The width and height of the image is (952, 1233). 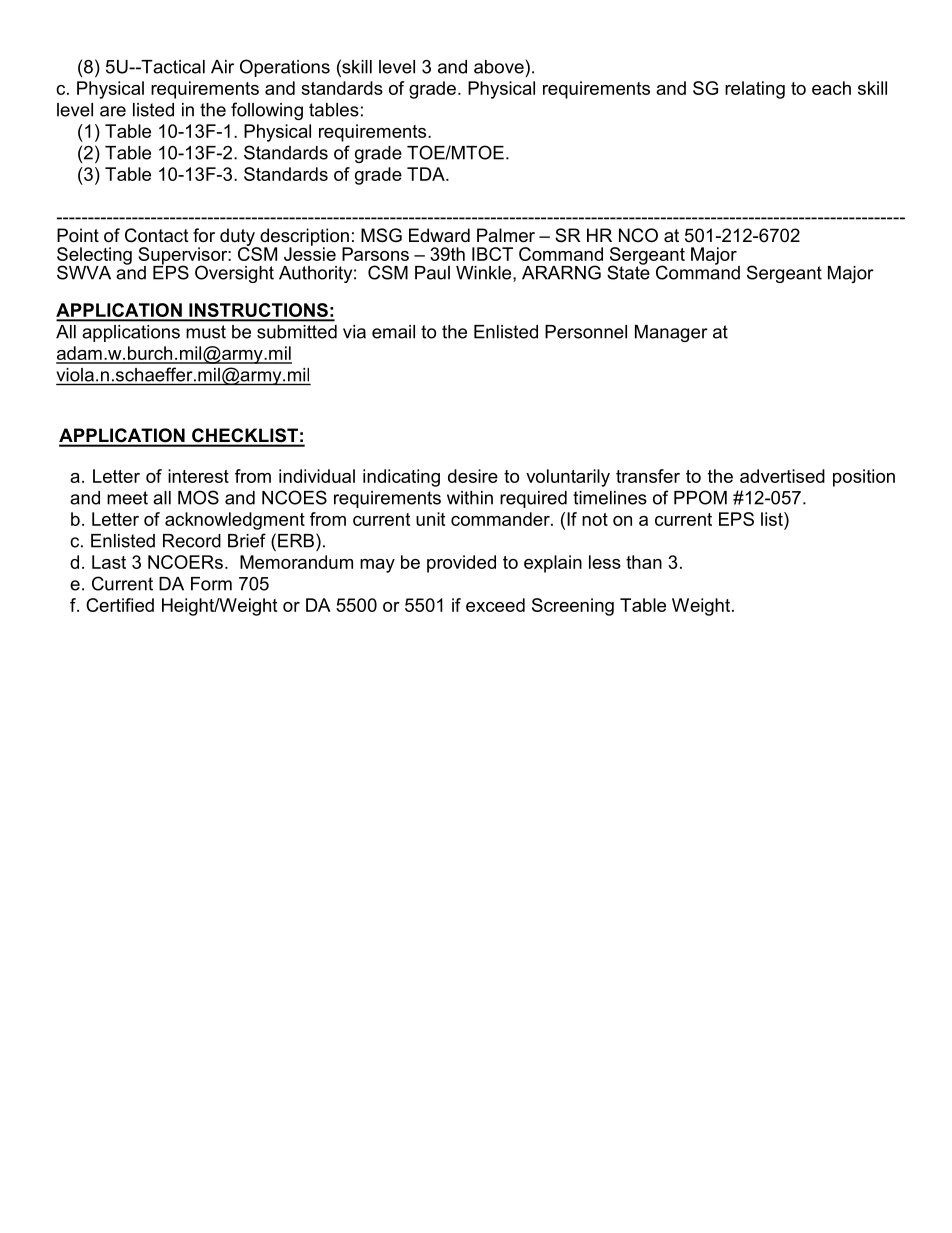 I want to click on advertised, so click(x=782, y=476).
